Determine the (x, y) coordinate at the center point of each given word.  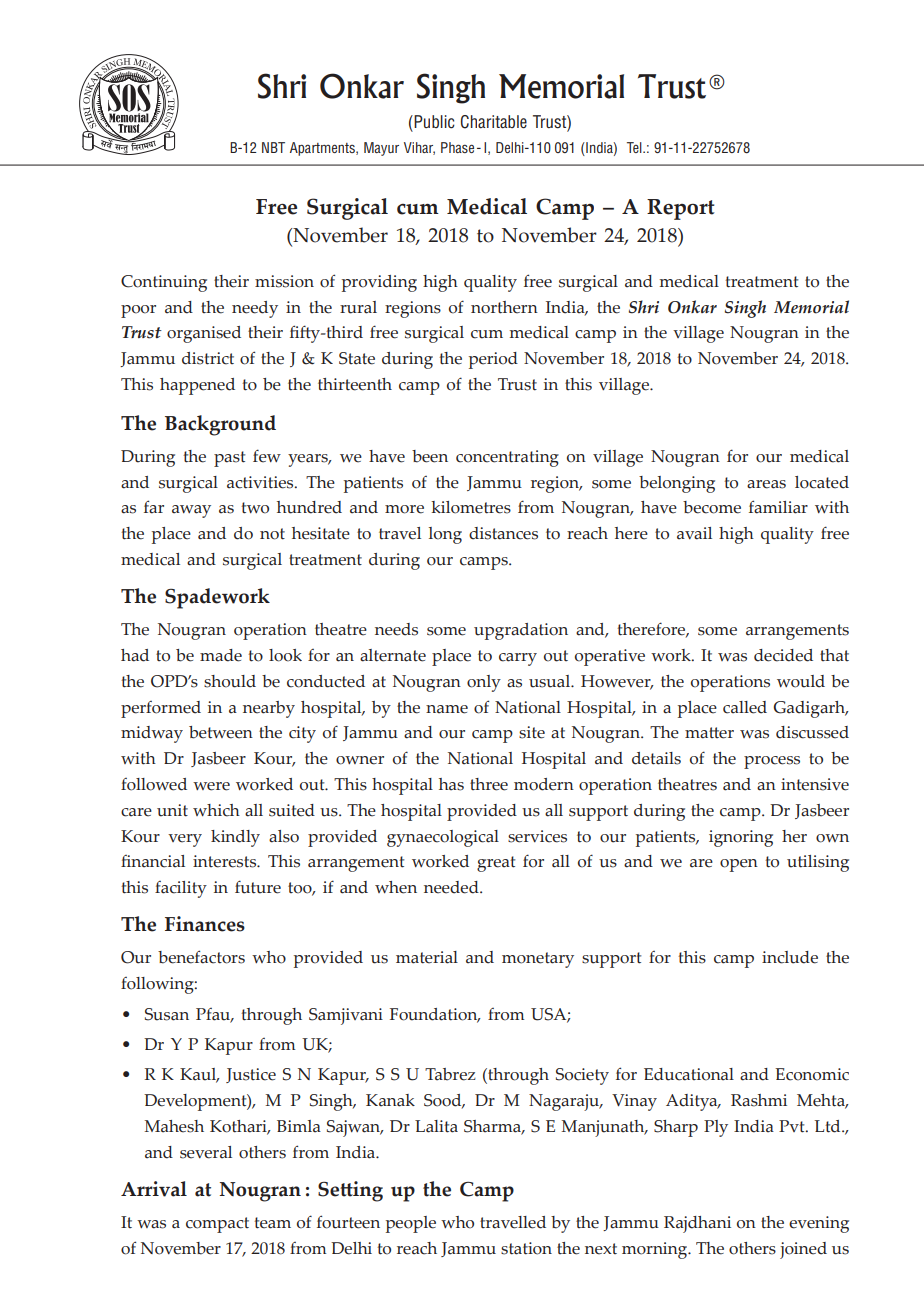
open (739, 865)
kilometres (471, 507)
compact (217, 1225)
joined (803, 1250)
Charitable (494, 122)
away (191, 511)
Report (681, 209)
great (496, 864)
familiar (778, 507)
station (526, 1248)
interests (226, 861)
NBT (273, 147)
